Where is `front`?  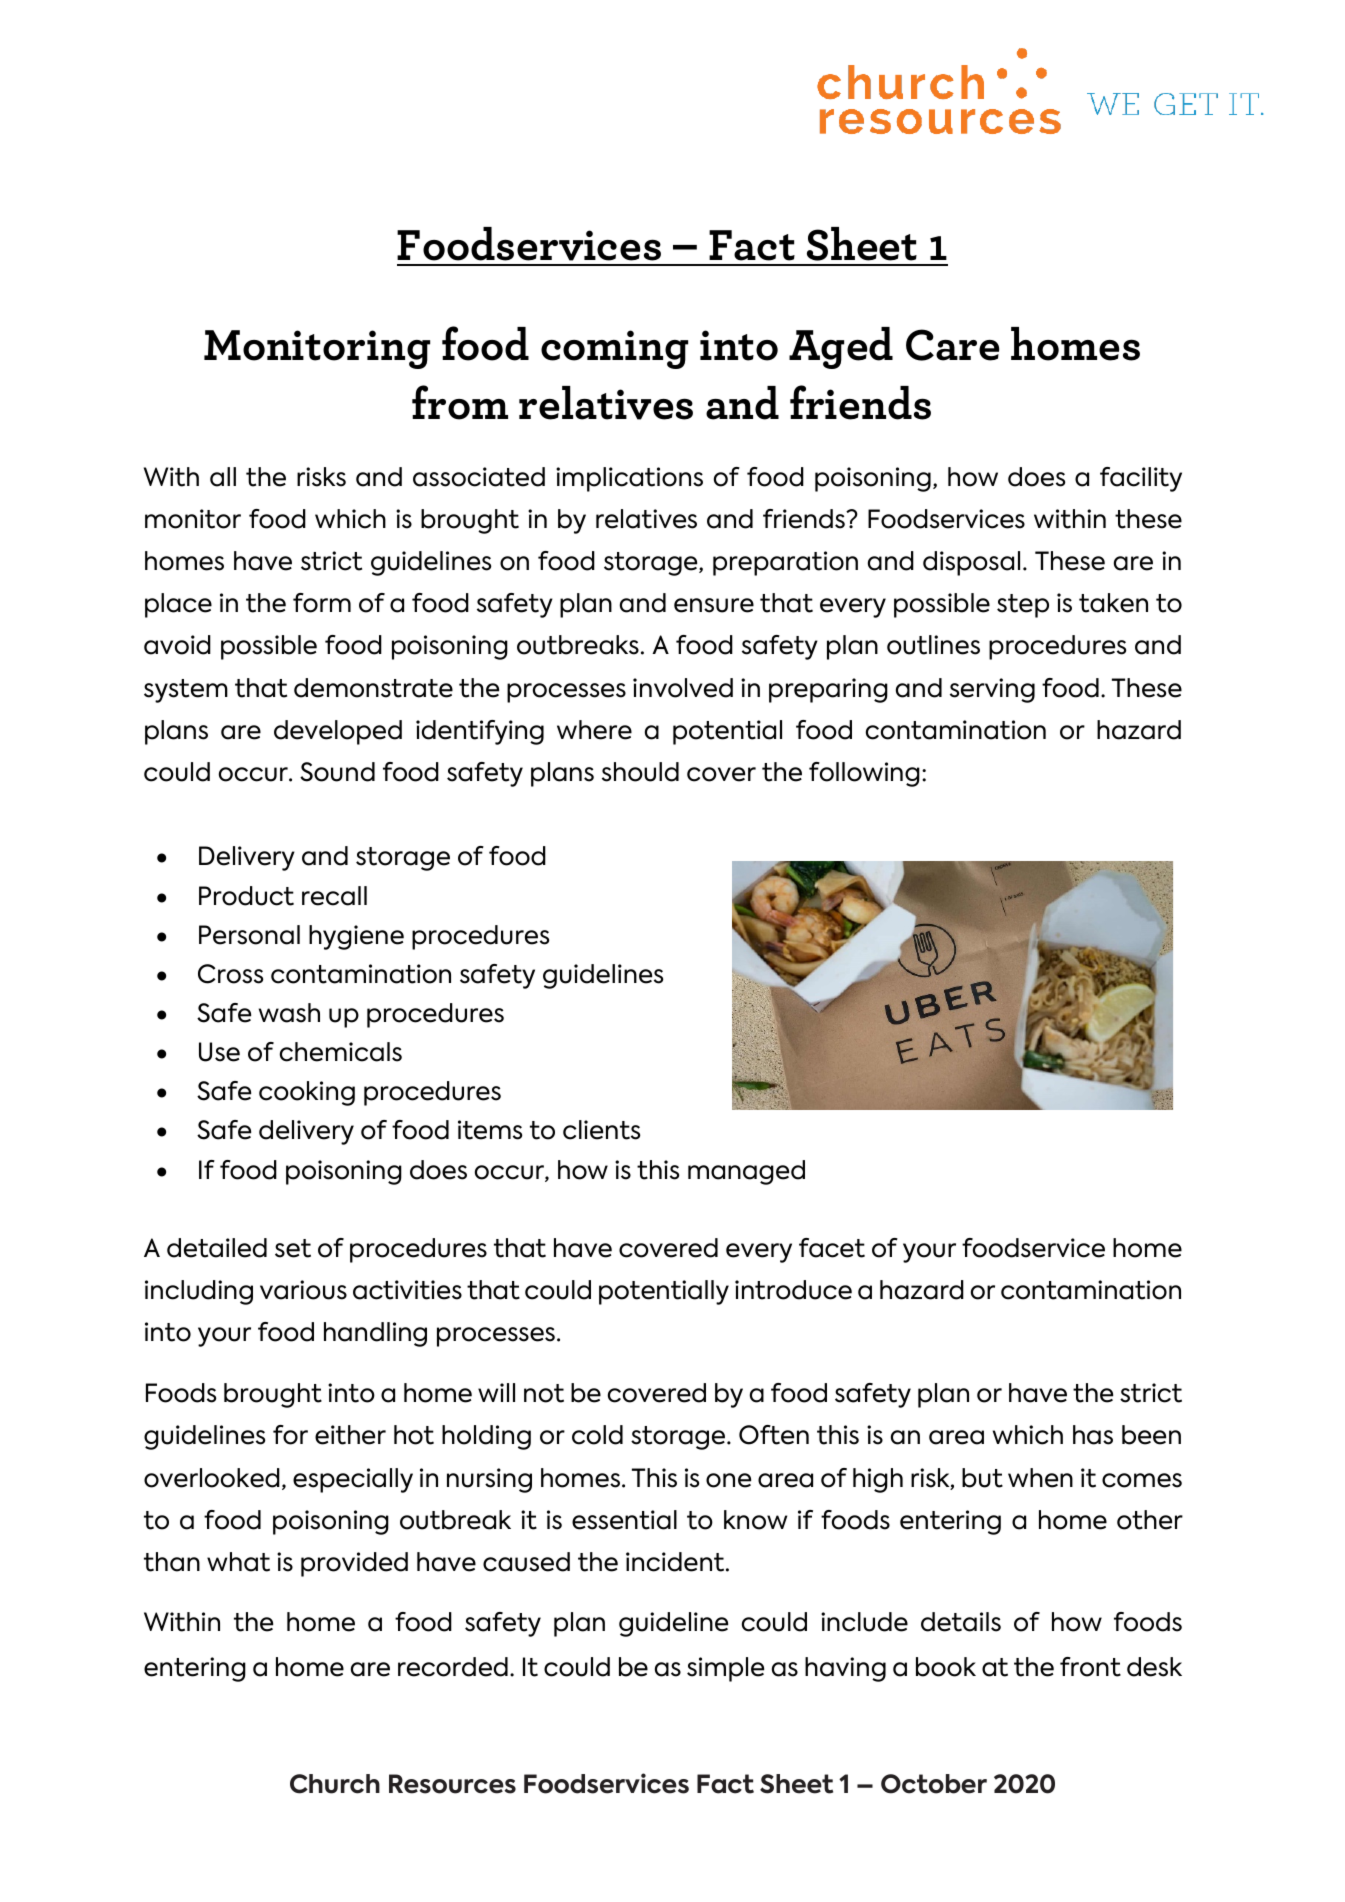 front is located at coordinates (1090, 1667).
